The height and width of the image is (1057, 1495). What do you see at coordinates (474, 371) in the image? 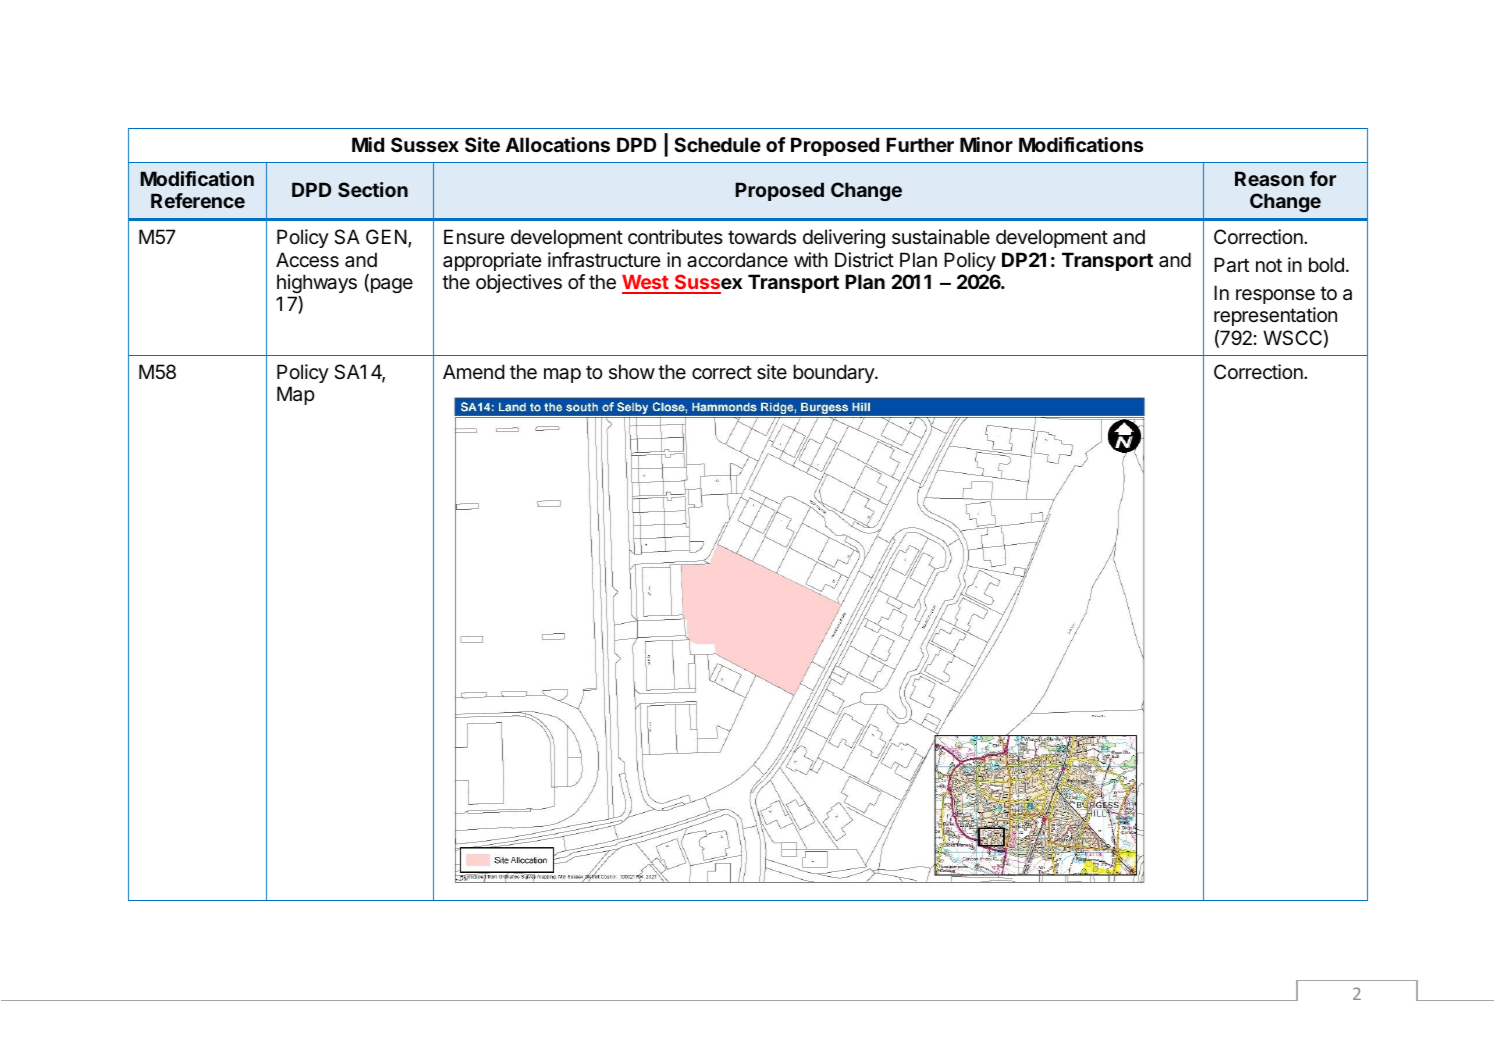
I see `Amend` at bounding box center [474, 371].
